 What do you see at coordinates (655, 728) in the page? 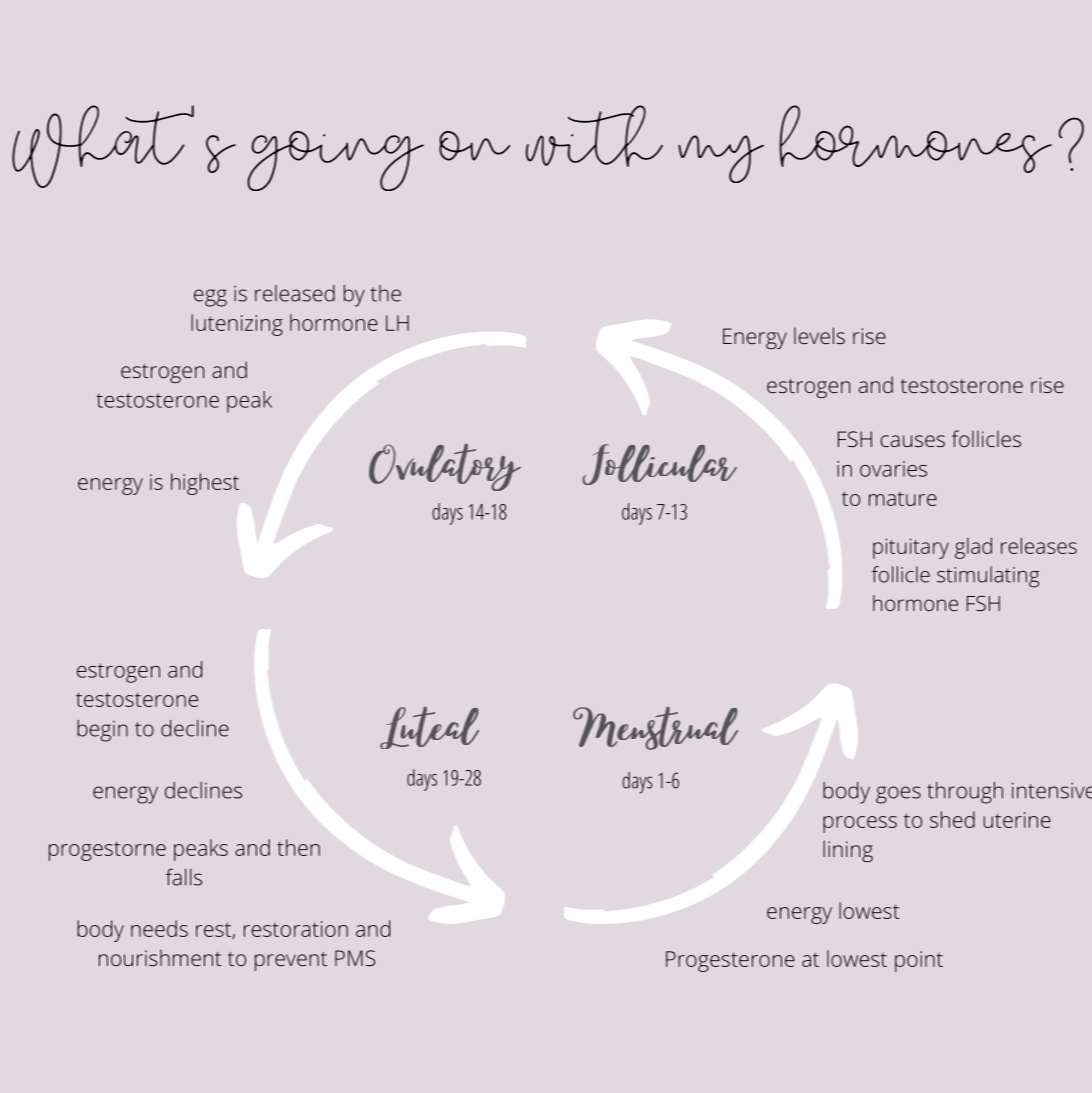
I see `Menstrual` at bounding box center [655, 728].
